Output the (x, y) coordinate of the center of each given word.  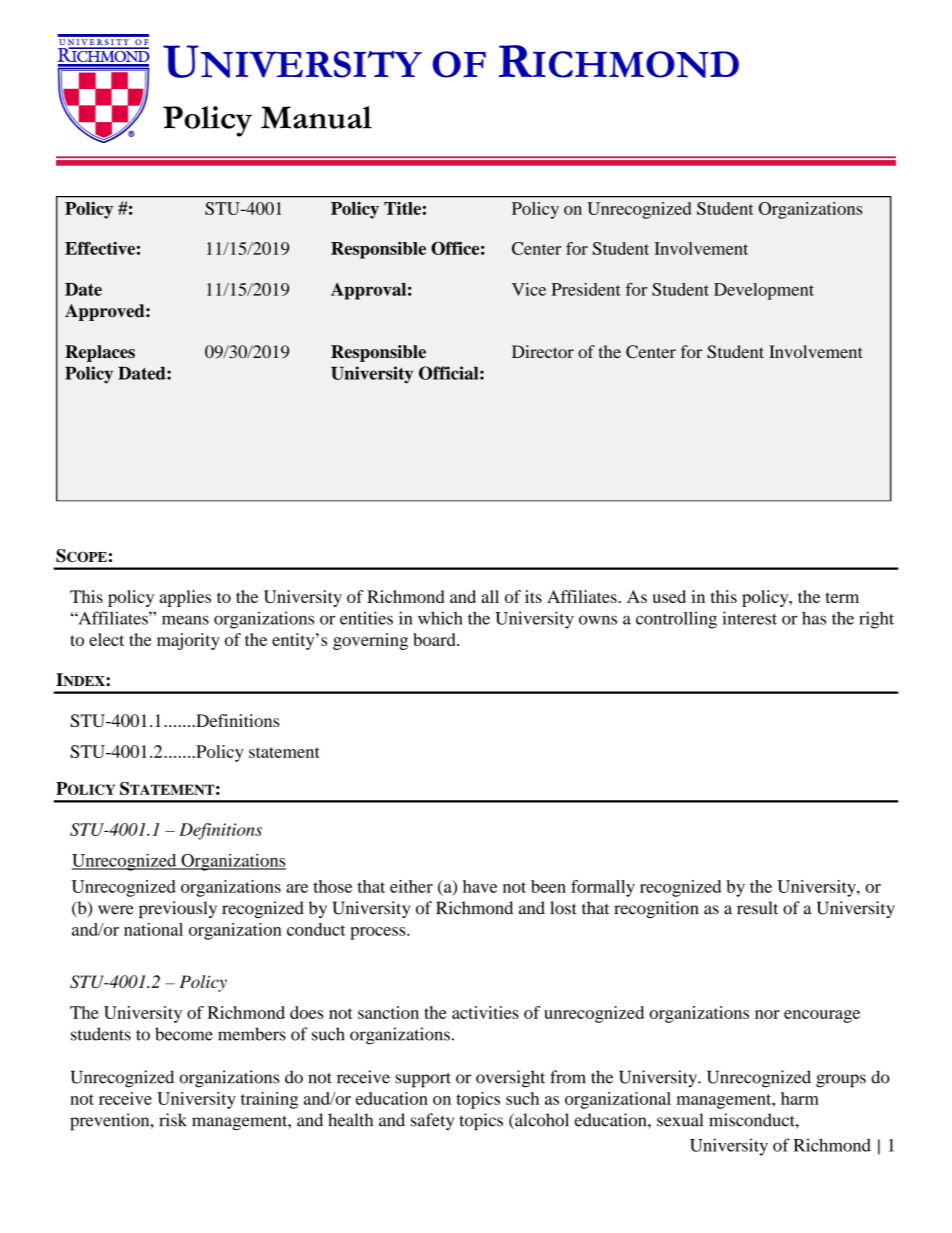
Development (764, 291)
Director (543, 351)
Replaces (100, 353)
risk (173, 1120)
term (842, 597)
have (480, 886)
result (757, 908)
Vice (529, 289)
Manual (316, 117)
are (297, 888)
